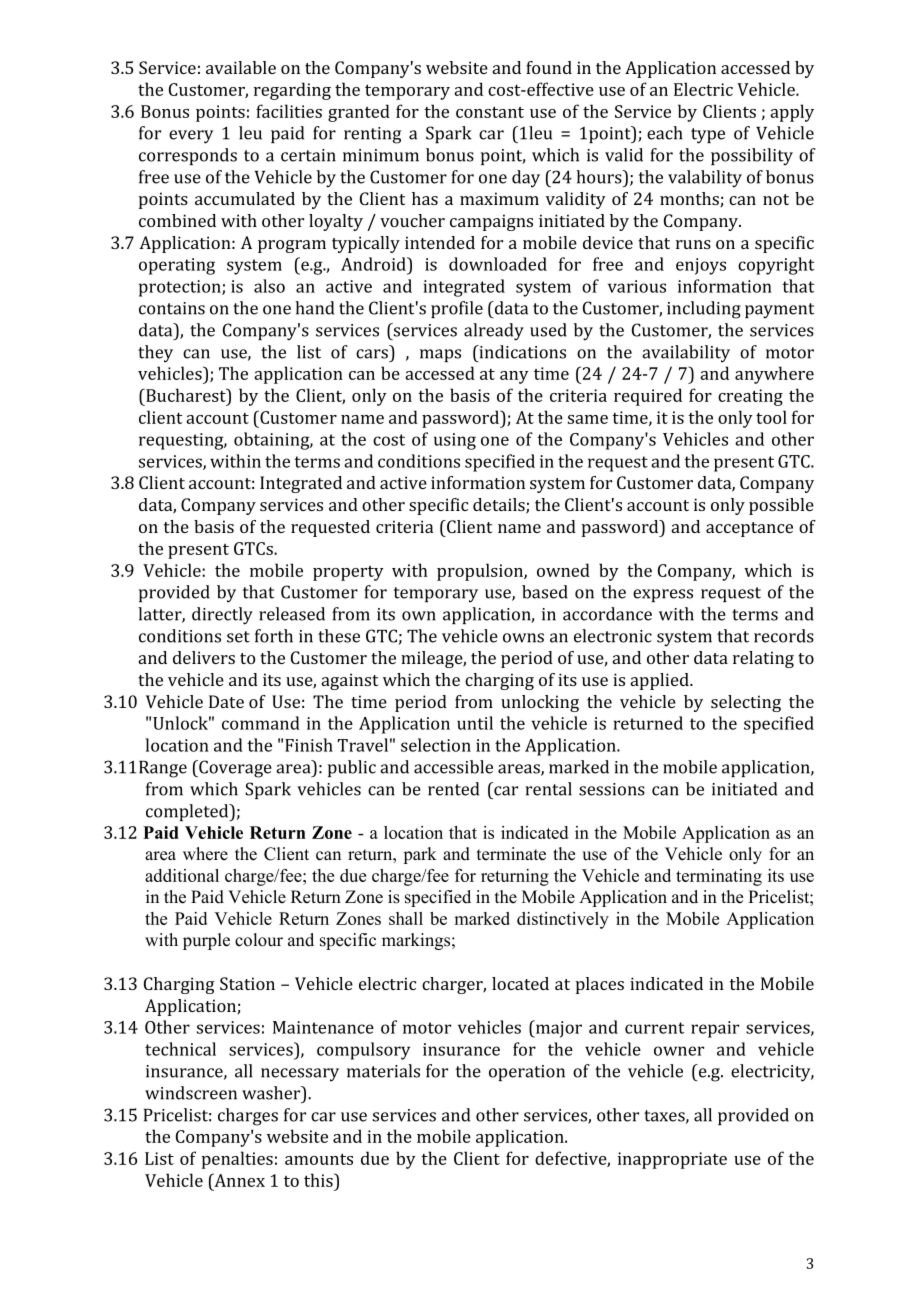  What do you see at coordinates (453, 789) in the screenshot?
I see `rented` at bounding box center [453, 789].
